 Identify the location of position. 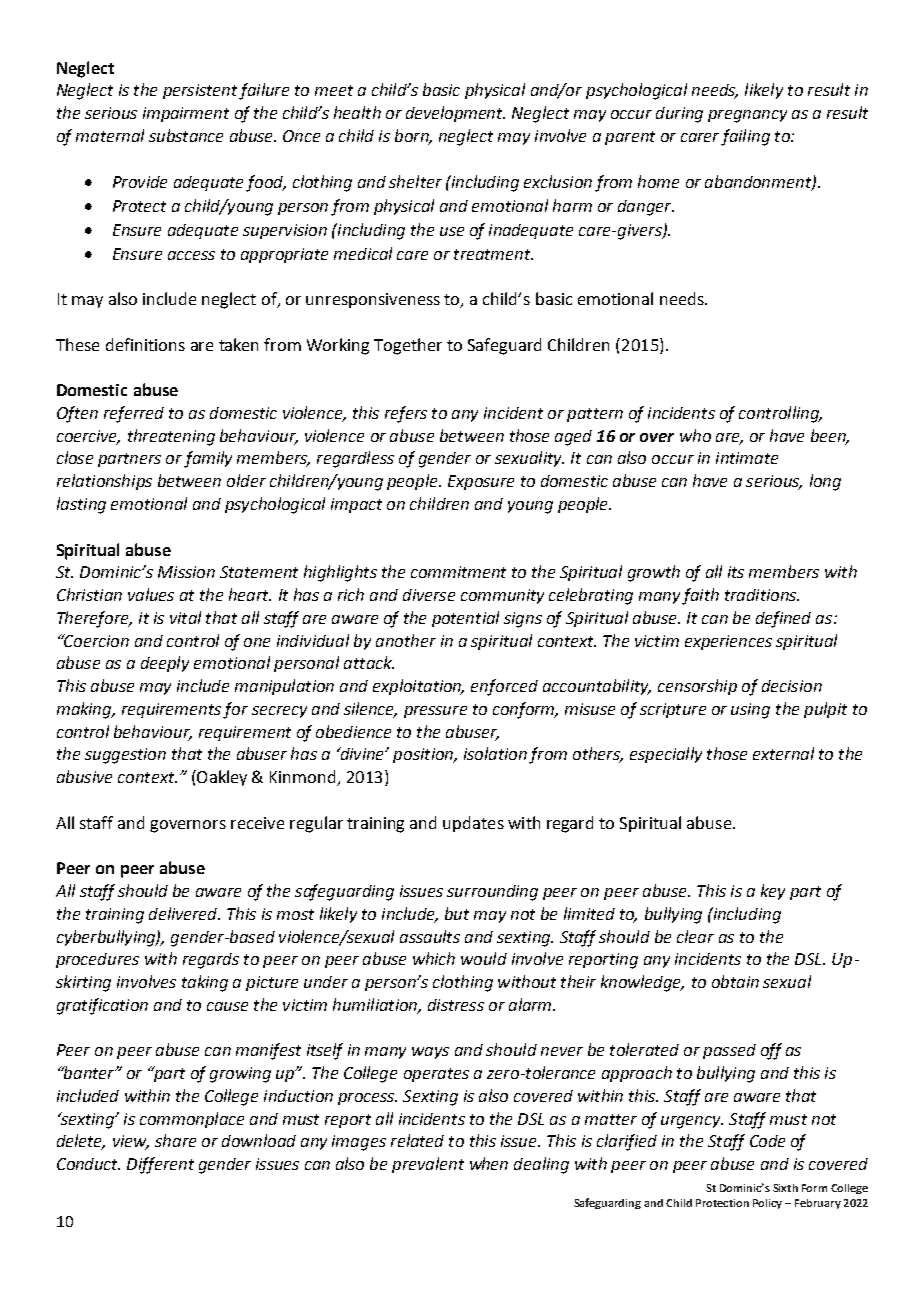
(424, 755).
